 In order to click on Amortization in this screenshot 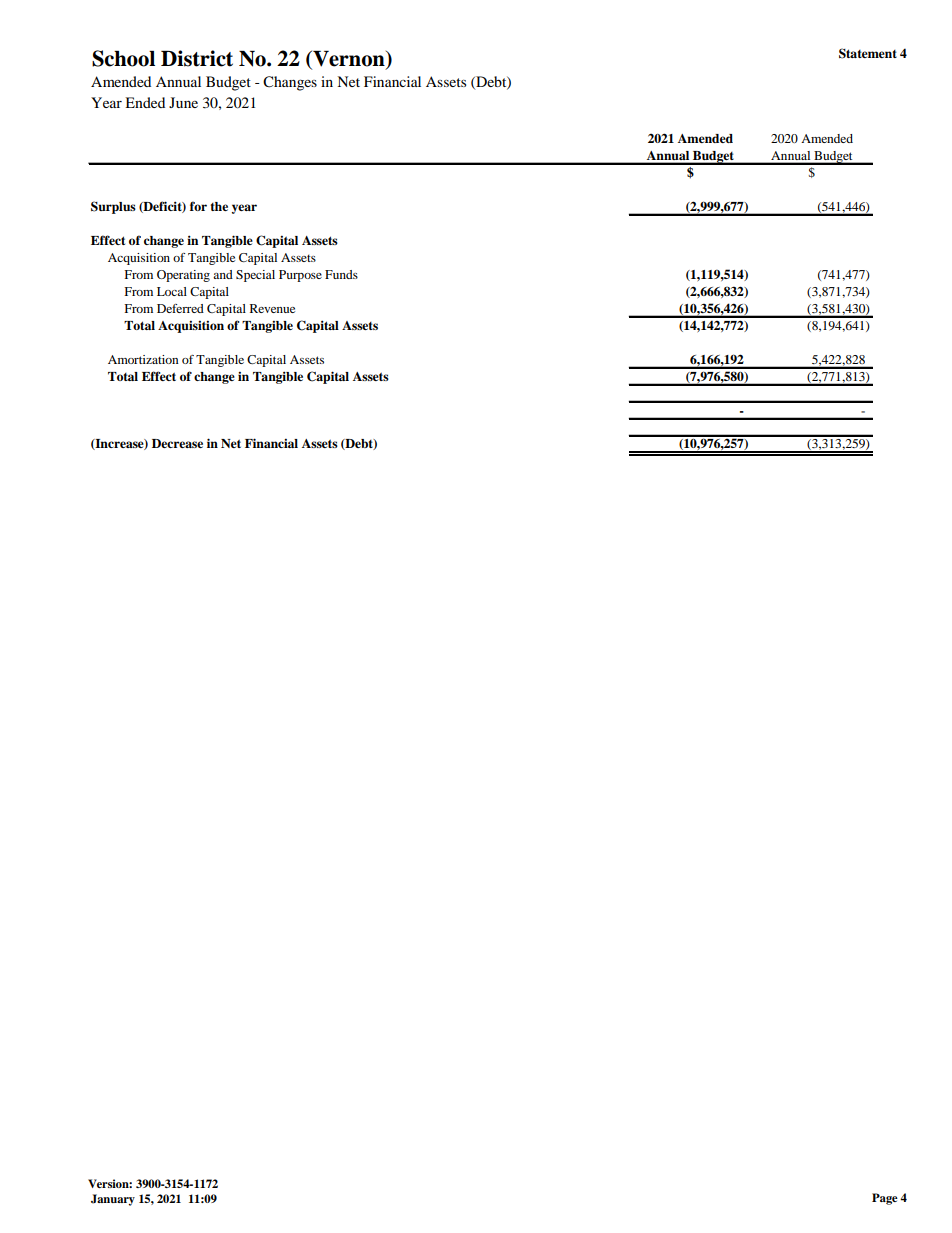, I will do `click(143, 359)`.
